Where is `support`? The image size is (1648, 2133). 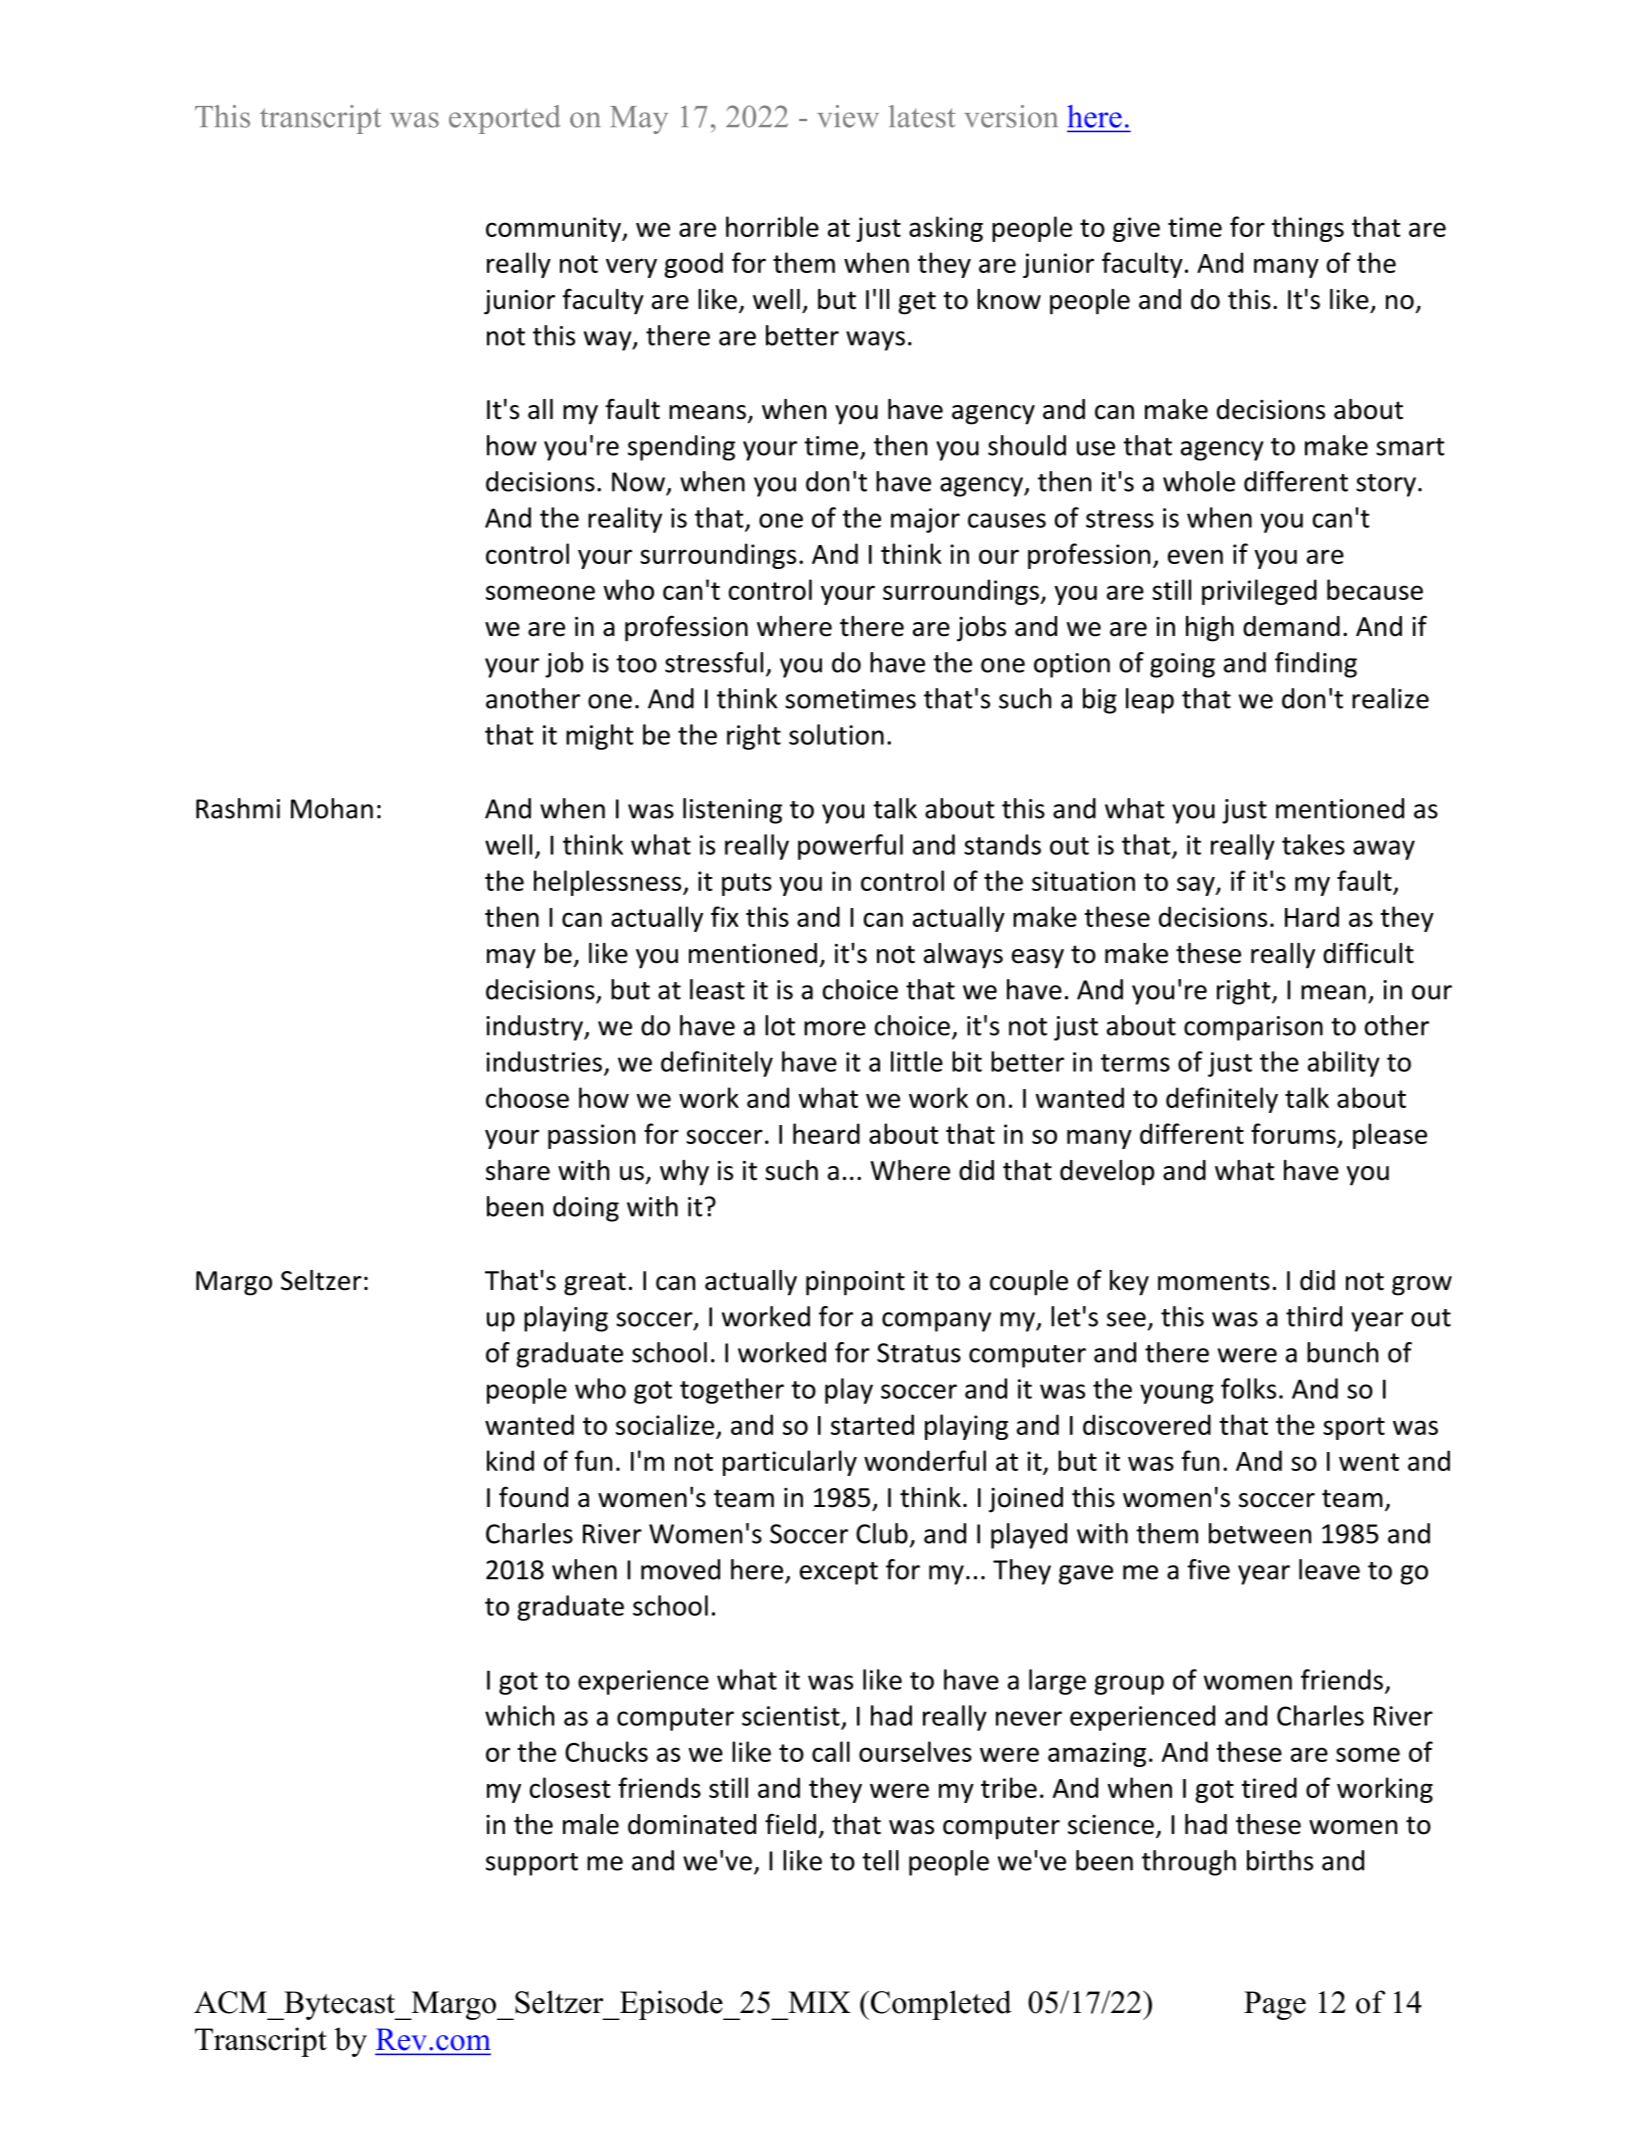
support is located at coordinates (532, 1864).
